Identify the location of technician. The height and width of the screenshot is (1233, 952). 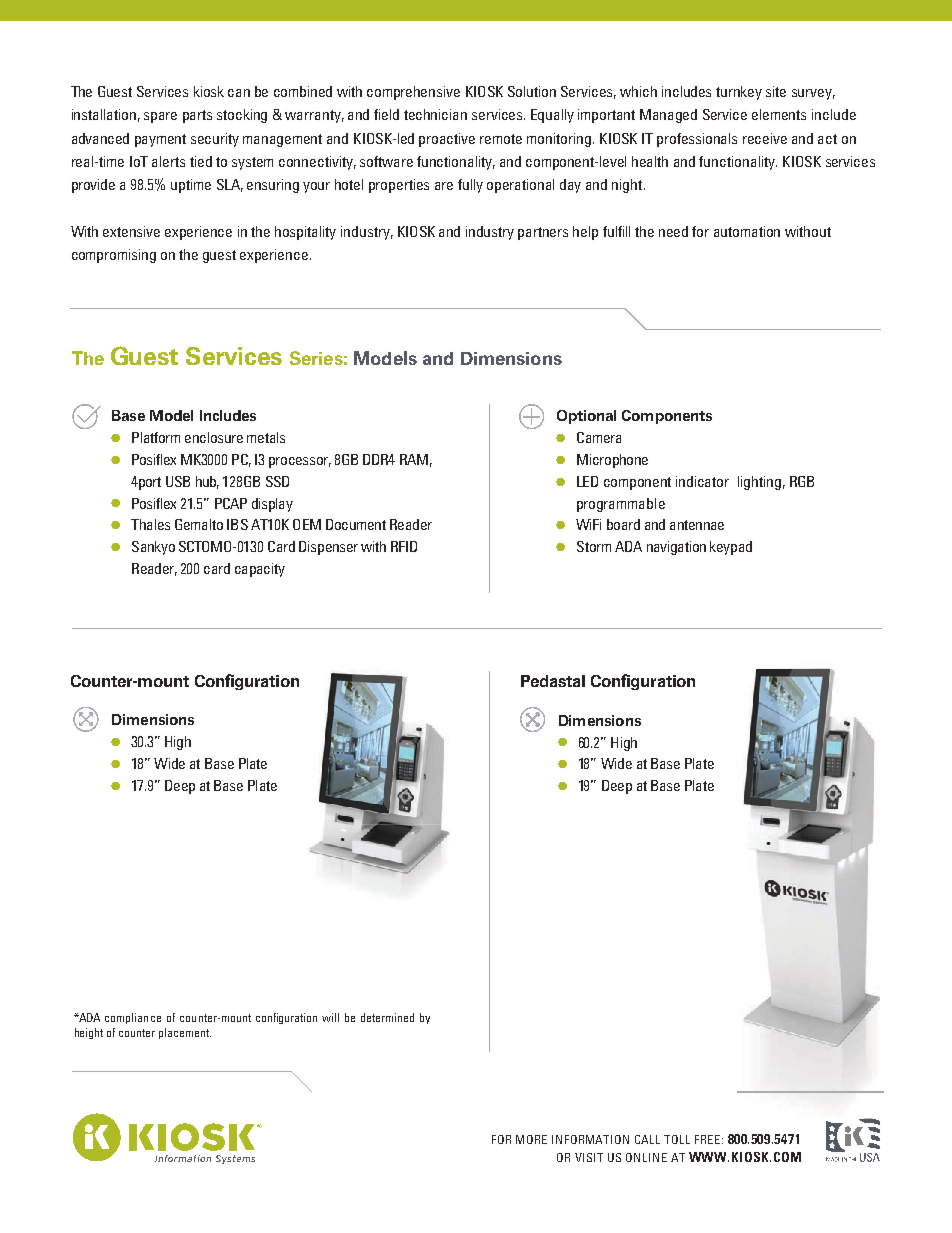
(435, 114).
